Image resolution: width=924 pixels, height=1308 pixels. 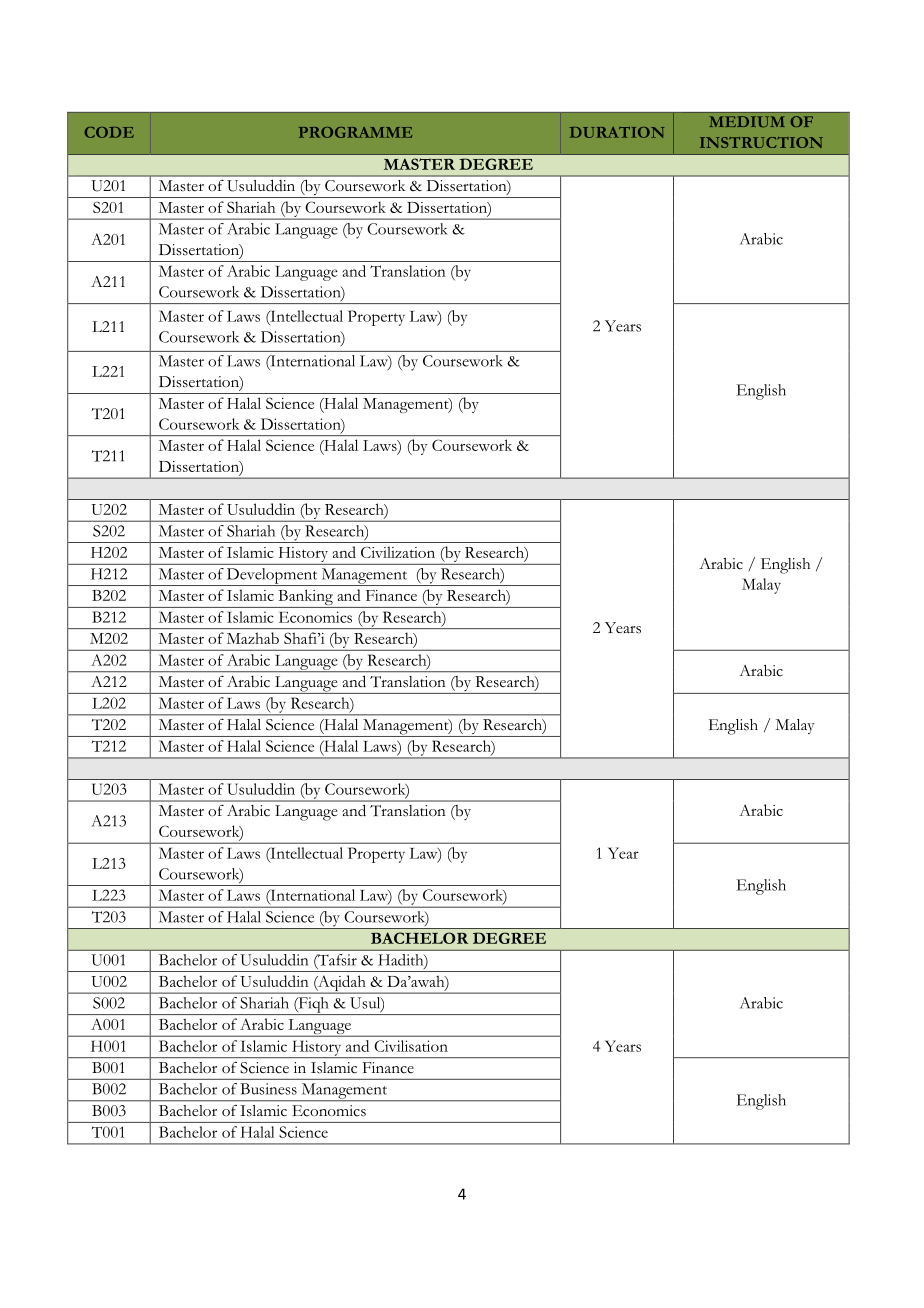 What do you see at coordinates (355, 132) in the page?
I see `PROGRAMME` at bounding box center [355, 132].
